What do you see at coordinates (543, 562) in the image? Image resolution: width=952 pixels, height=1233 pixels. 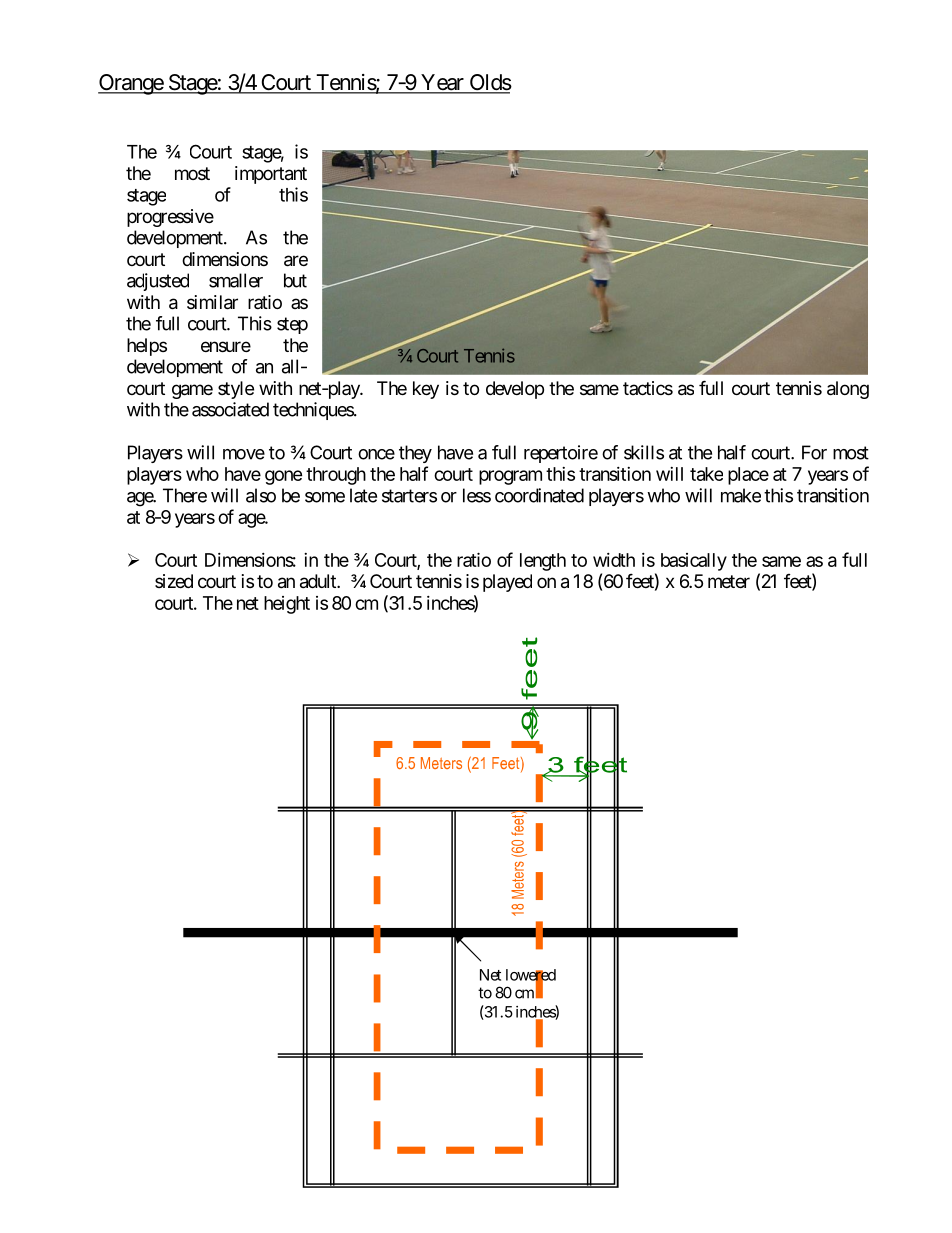 I see `length` at bounding box center [543, 562].
